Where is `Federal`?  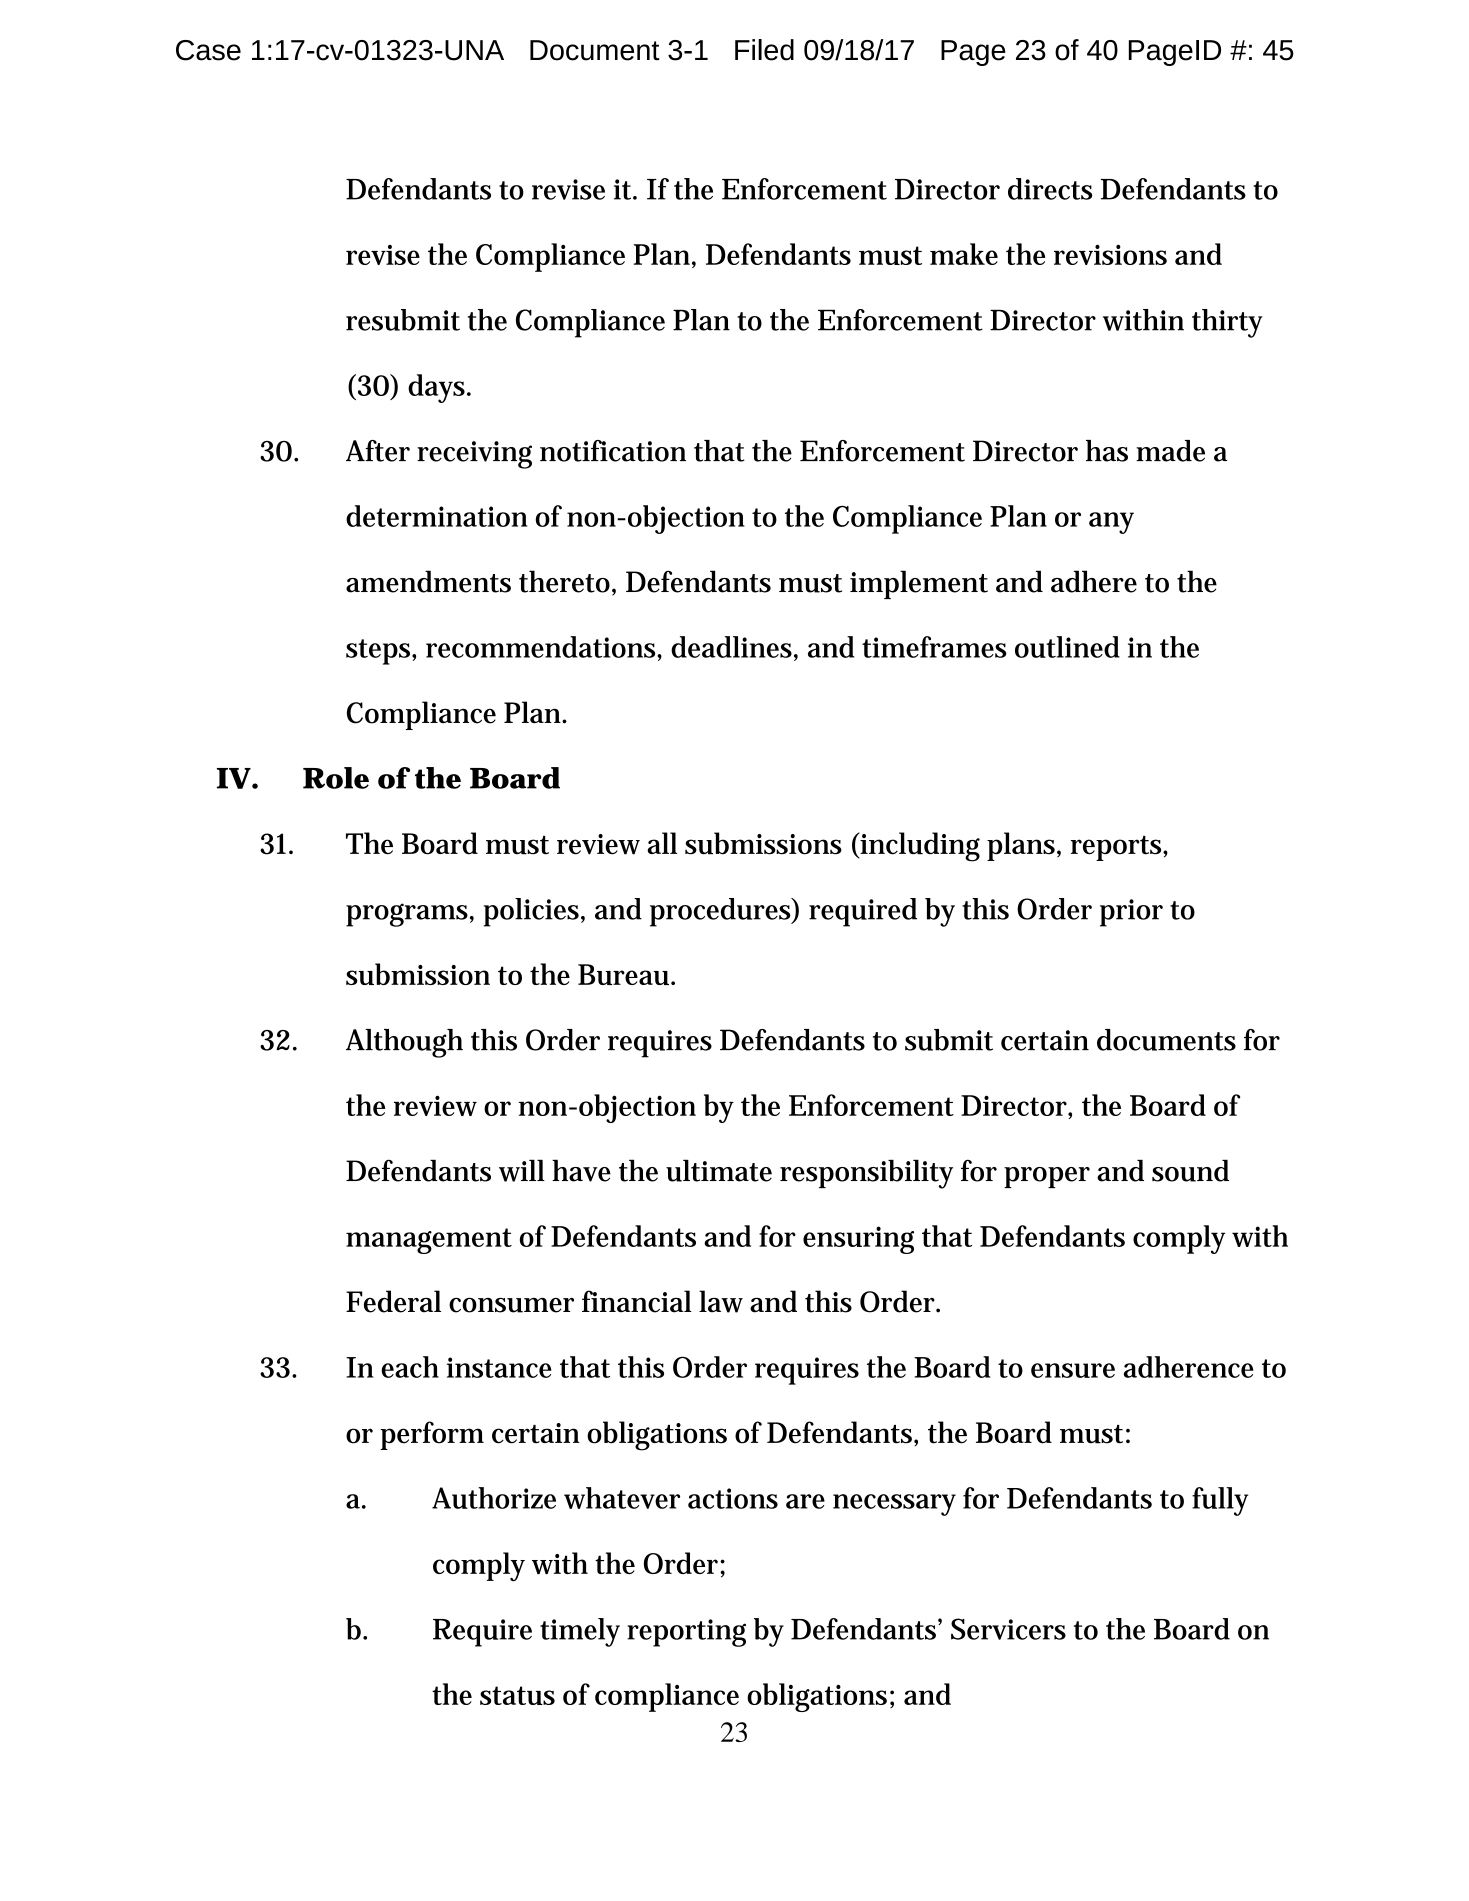 Federal is located at coordinates (393, 1301).
